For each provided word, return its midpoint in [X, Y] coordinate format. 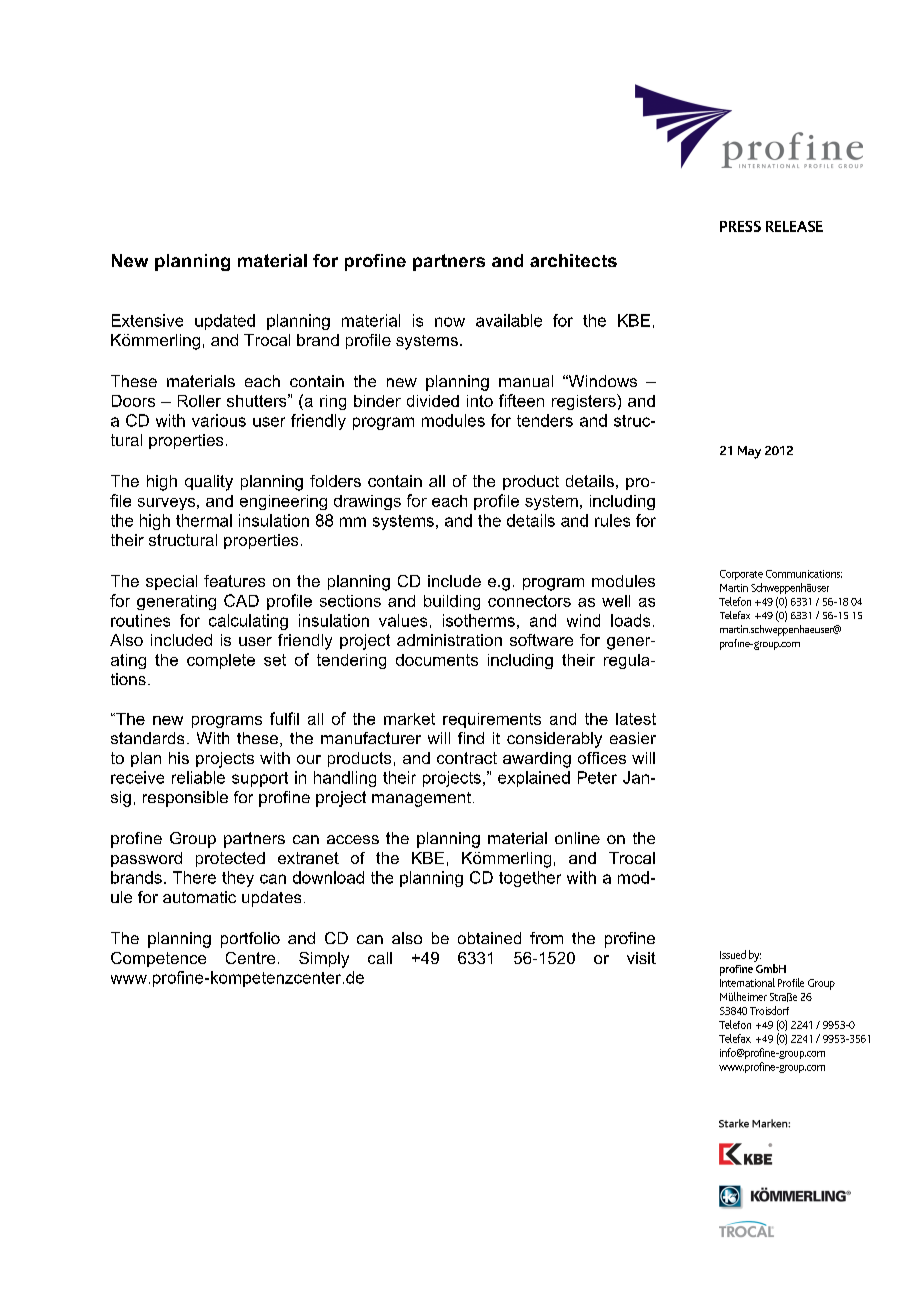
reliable [198, 777]
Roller [199, 401]
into [480, 401]
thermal [204, 520]
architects [573, 260]
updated [225, 322]
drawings [367, 502]
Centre [250, 958]
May [749, 452]
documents [437, 660]
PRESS [740, 226]
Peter [597, 777]
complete [221, 661]
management [421, 799]
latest [636, 719]
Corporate [741, 575]
